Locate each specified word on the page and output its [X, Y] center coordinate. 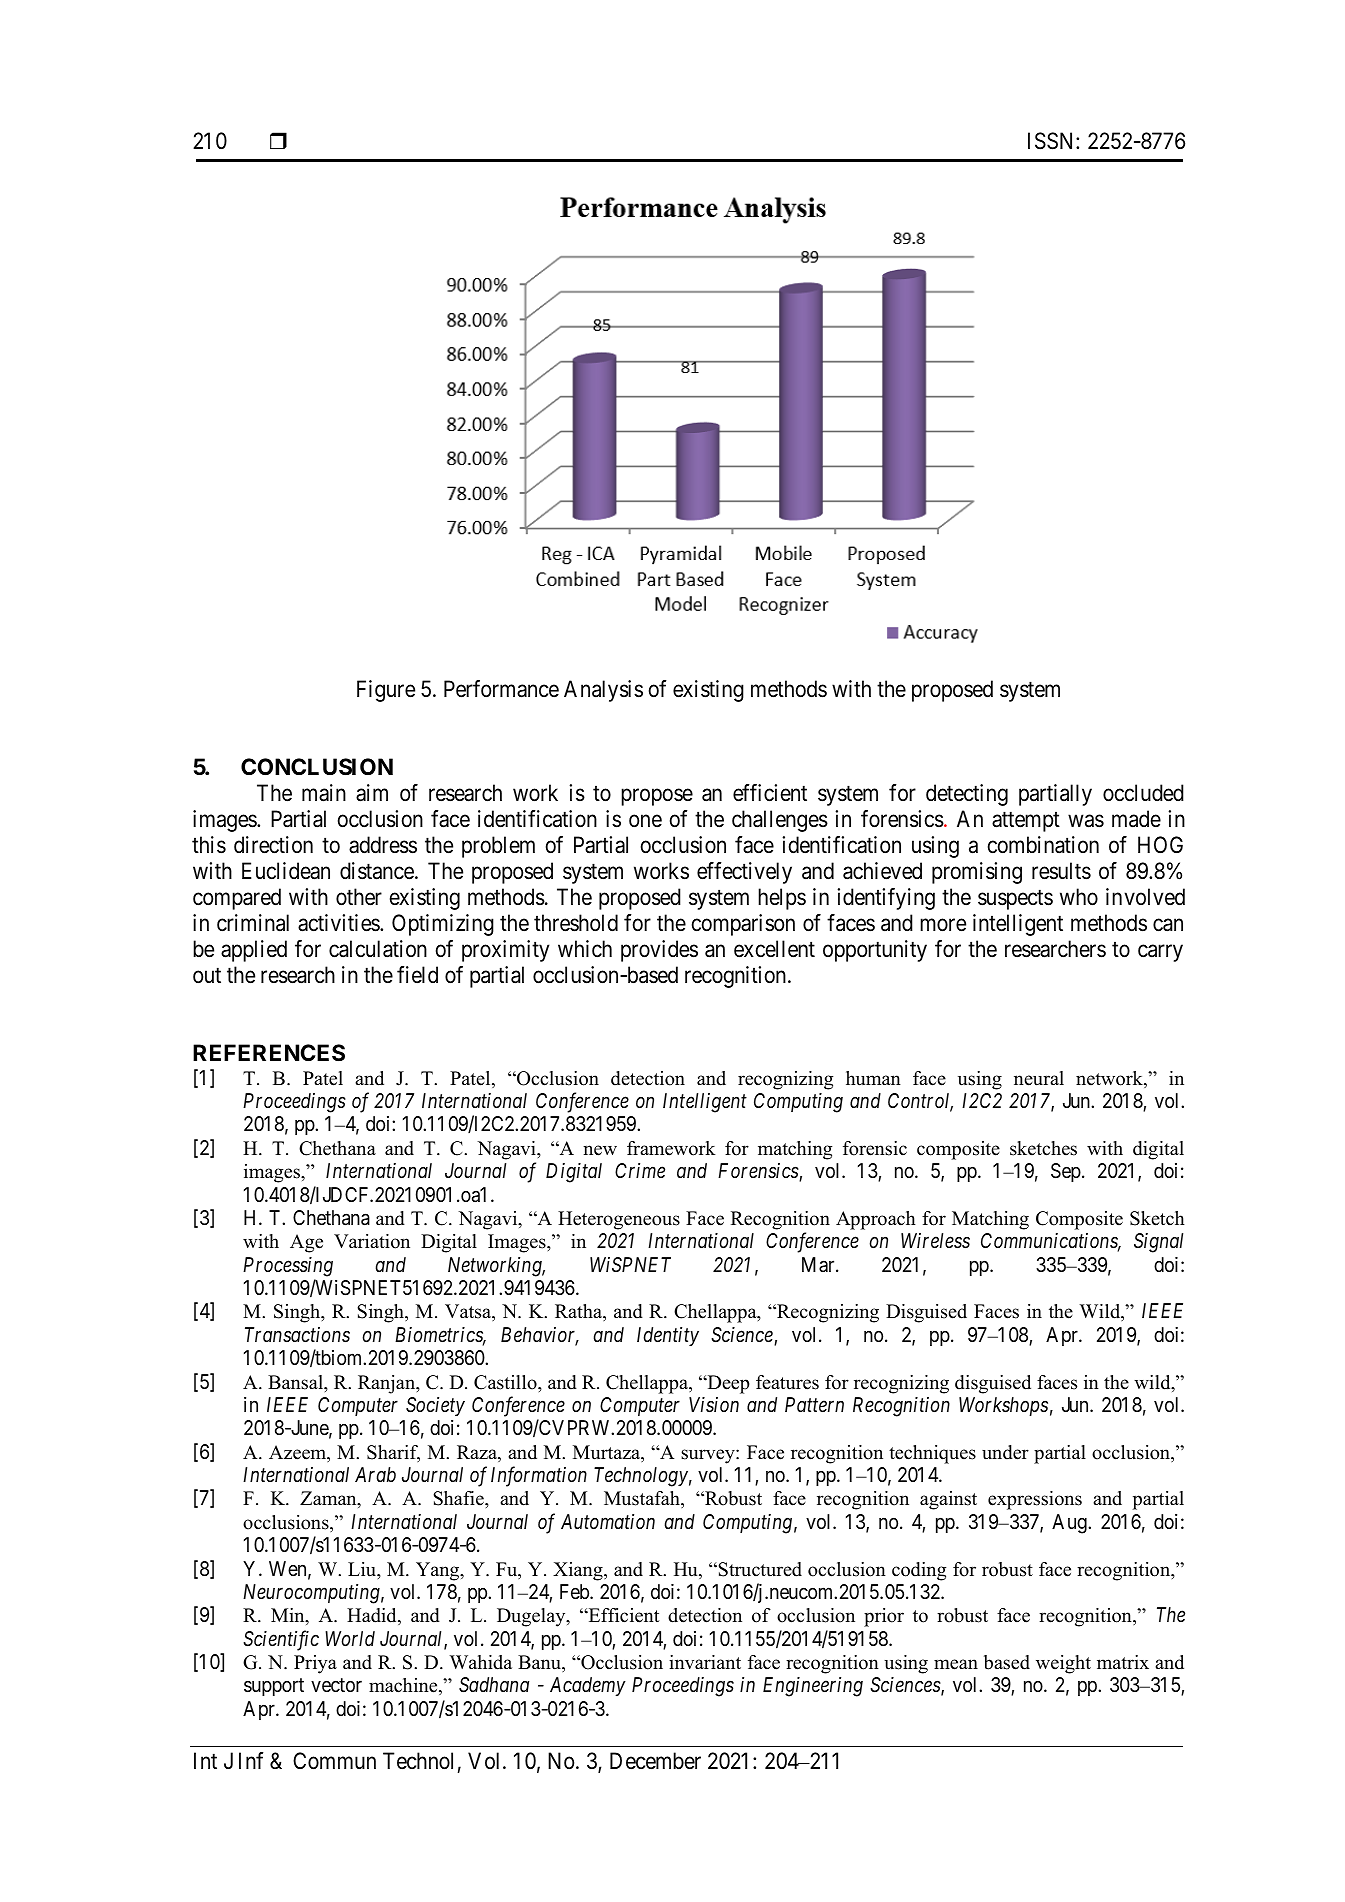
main [324, 793]
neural [1039, 1078]
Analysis [603, 691]
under [1005, 1452]
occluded [1143, 793]
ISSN [1052, 141]
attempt [1026, 822]
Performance [501, 689]
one [645, 821]
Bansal [296, 1382]
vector [336, 1685]
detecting [967, 795]
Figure [386, 691]
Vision [714, 1405]
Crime [640, 1170]
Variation [372, 1241]
